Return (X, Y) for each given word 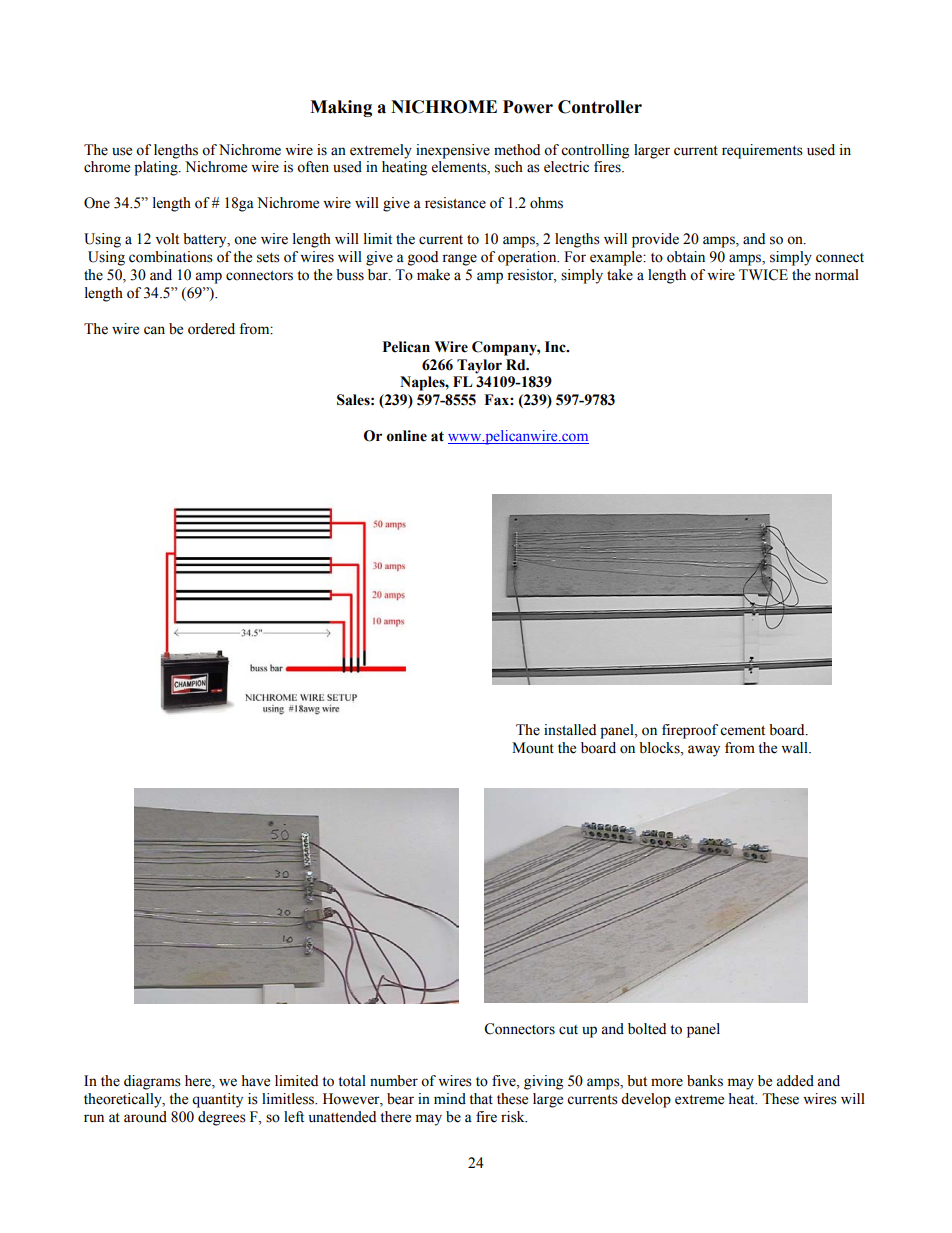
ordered (211, 329)
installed (570, 730)
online (406, 436)
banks (705, 1081)
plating (157, 168)
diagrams (152, 1082)
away (704, 751)
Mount (533, 748)
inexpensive (453, 151)
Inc (556, 347)
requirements (762, 151)
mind (450, 1099)
